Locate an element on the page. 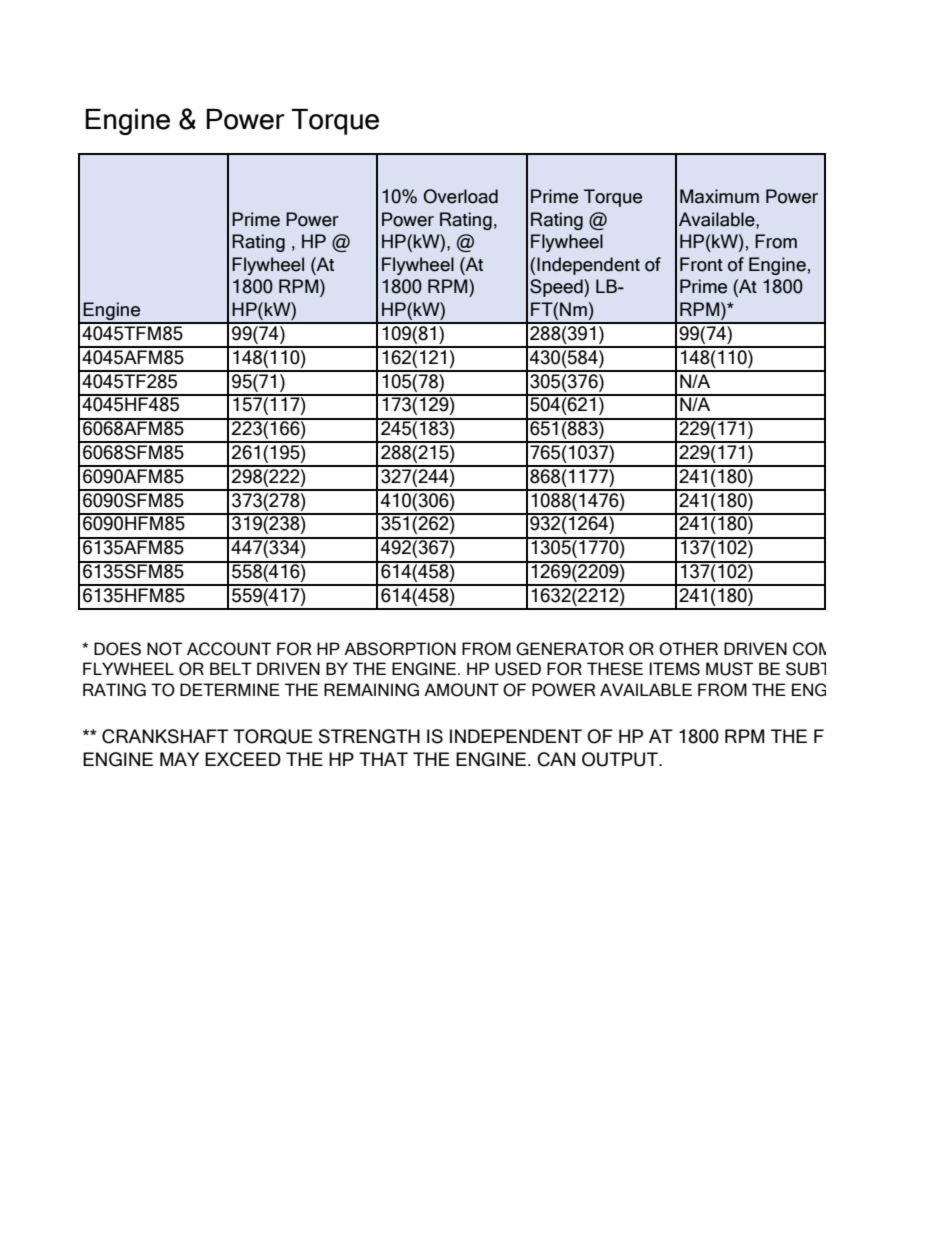 This image has width=952, height=1233. Speed is located at coordinates (557, 288).
